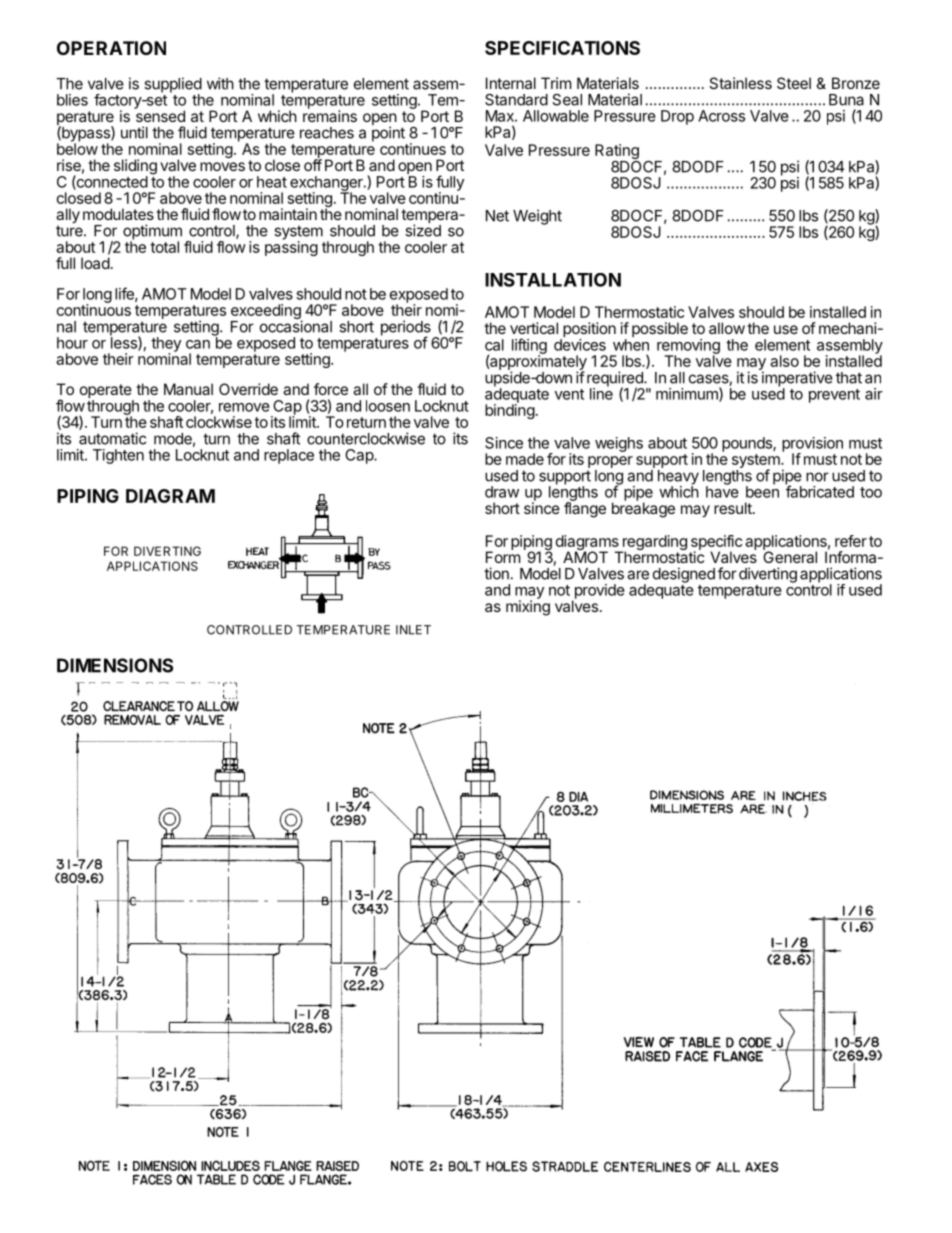  What do you see at coordinates (118, 456) in the screenshot?
I see `Tighten` at bounding box center [118, 456].
